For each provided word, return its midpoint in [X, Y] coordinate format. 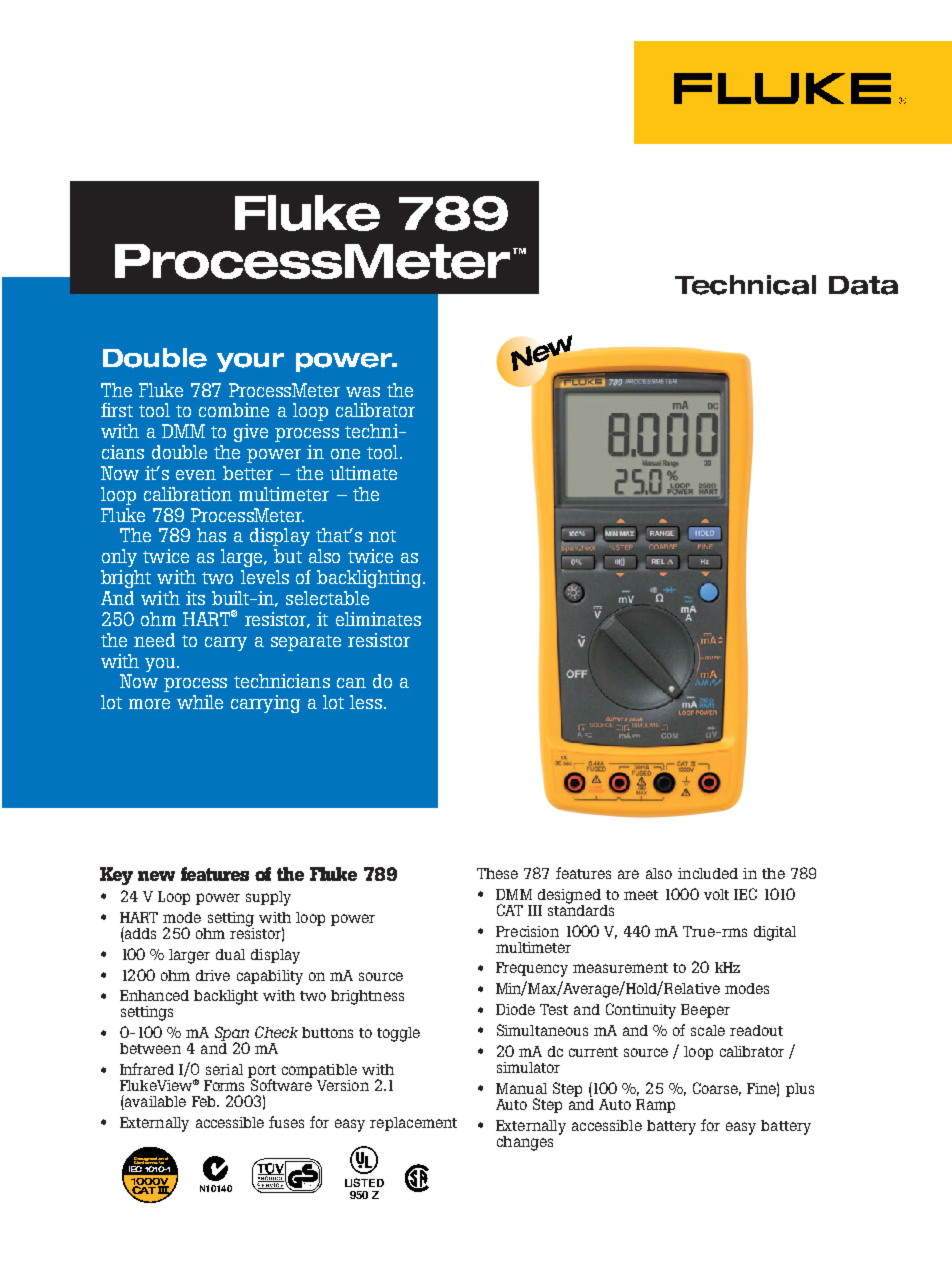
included [708, 873]
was [363, 392]
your [250, 362]
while [200, 702]
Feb [205, 1101]
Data [863, 285]
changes [525, 1143]
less [366, 702]
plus [800, 1090]
